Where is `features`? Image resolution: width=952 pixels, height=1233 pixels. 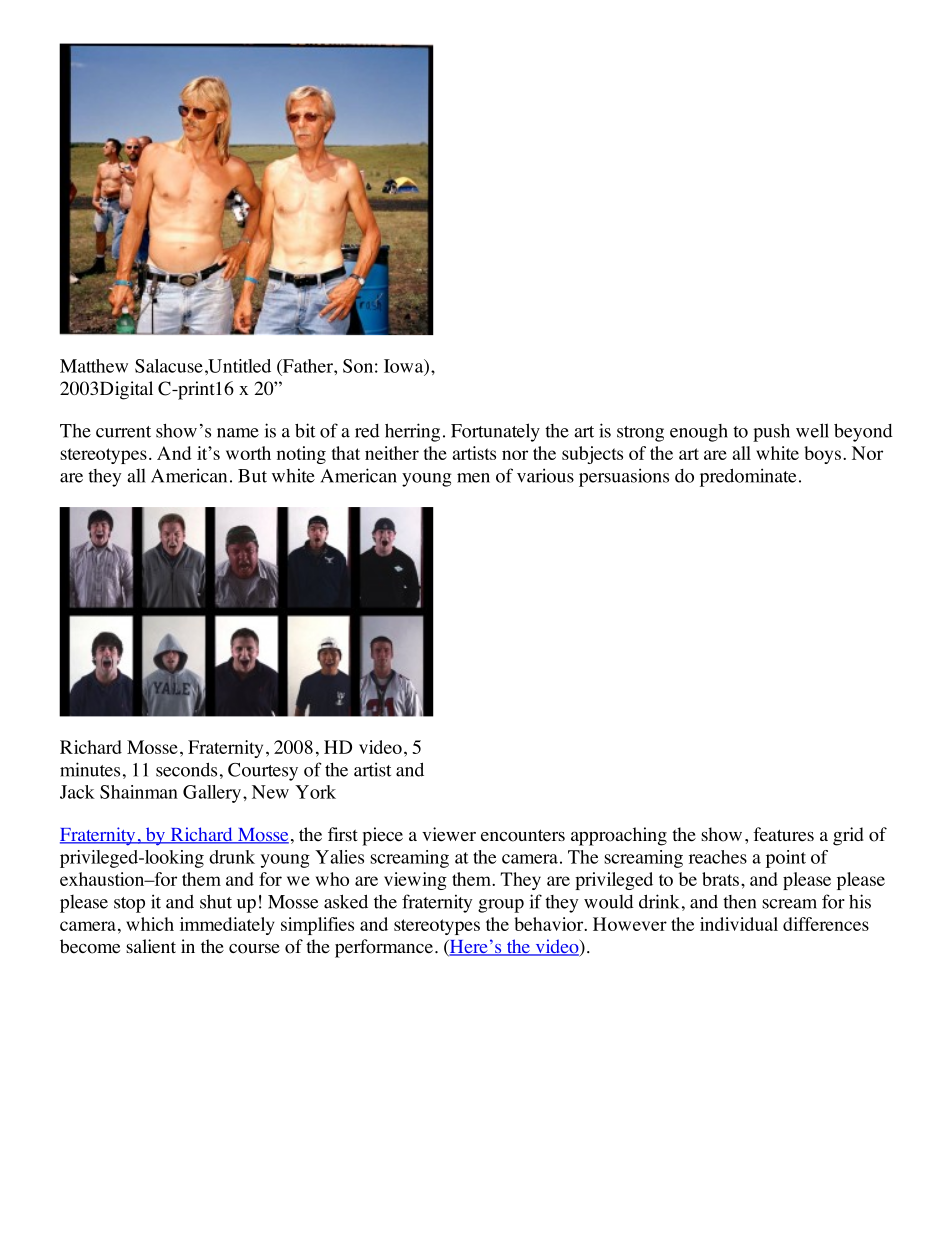 features is located at coordinates (783, 834).
